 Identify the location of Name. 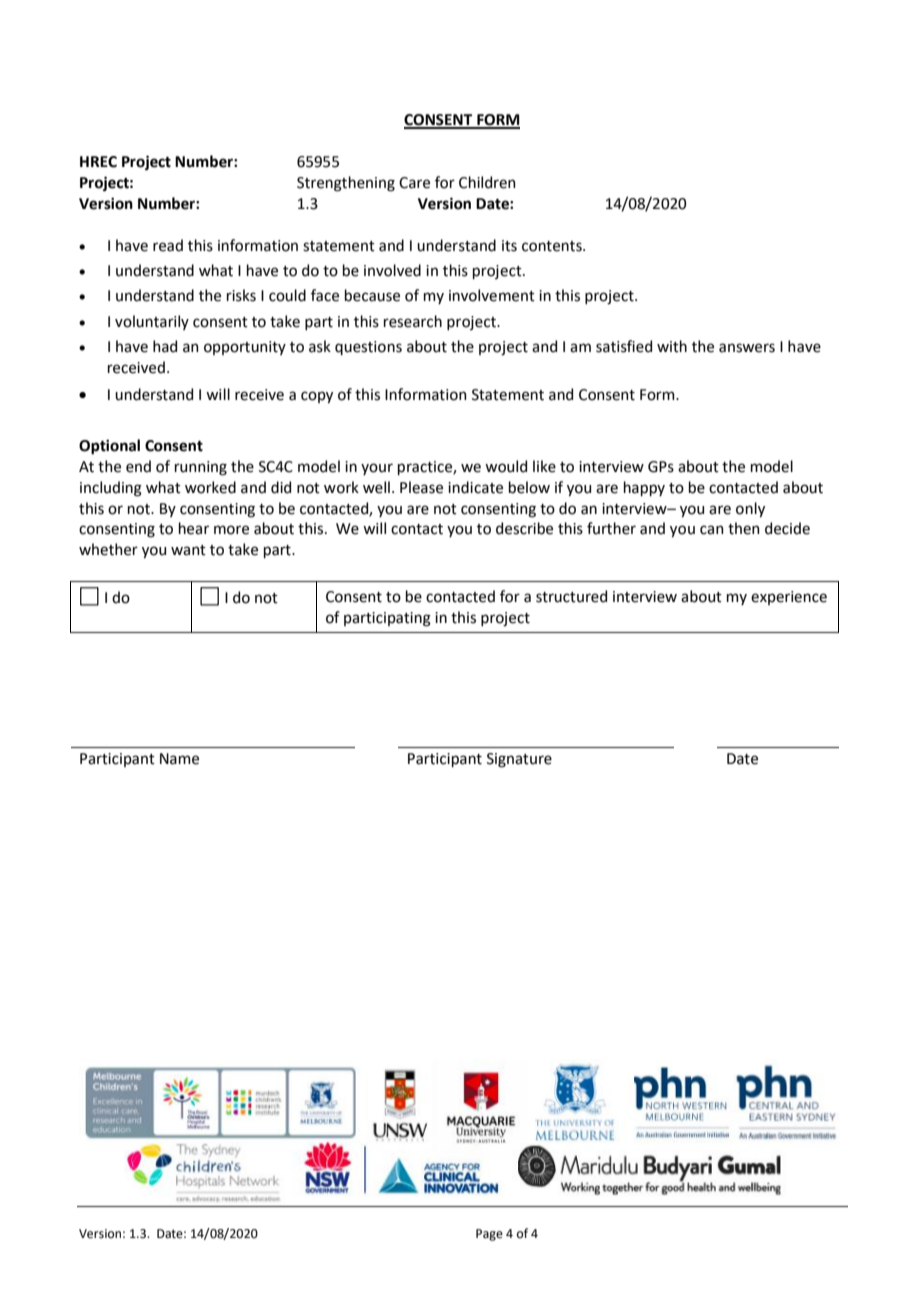
(179, 759).
